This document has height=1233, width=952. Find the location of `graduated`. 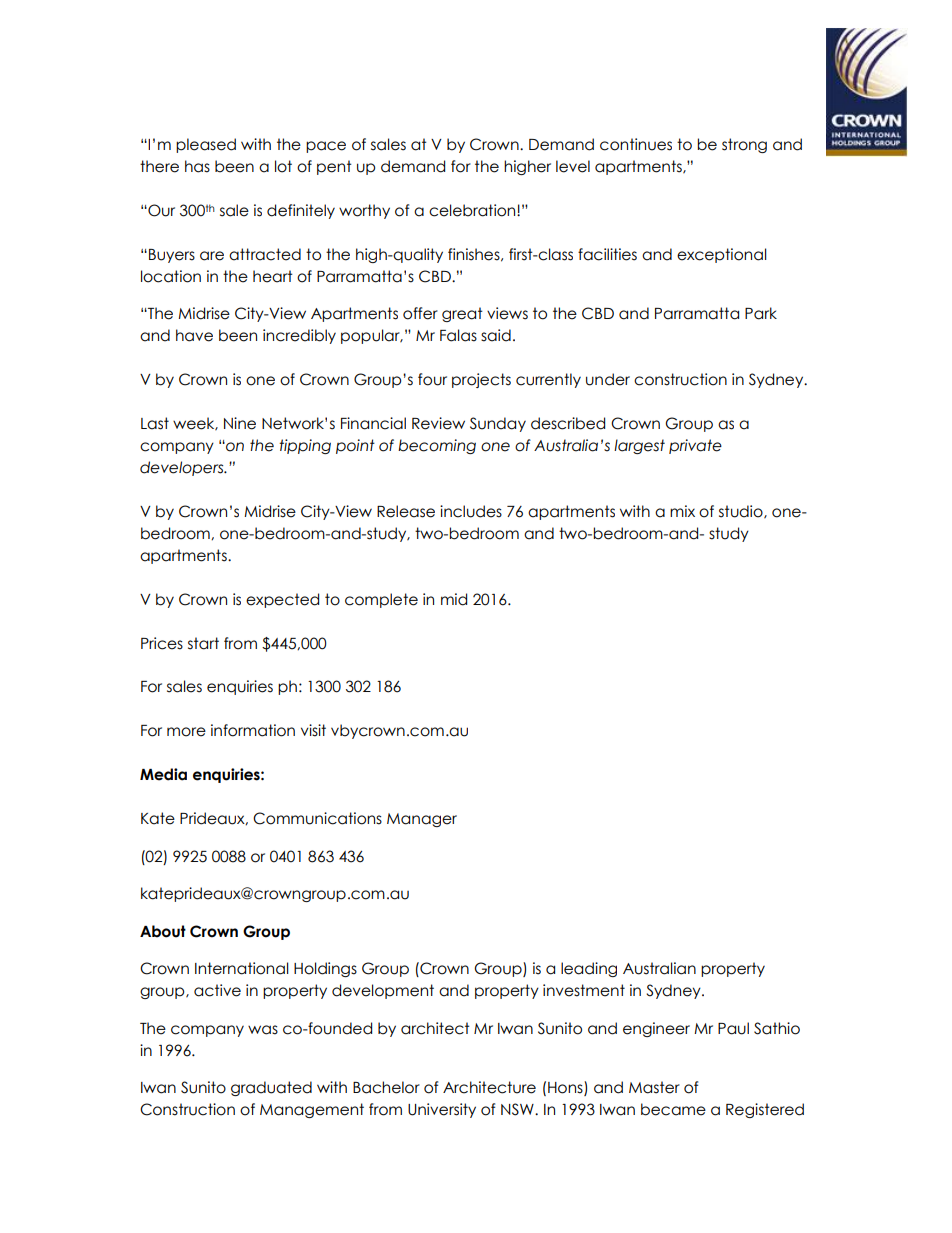

graduated is located at coordinates (271, 1088).
